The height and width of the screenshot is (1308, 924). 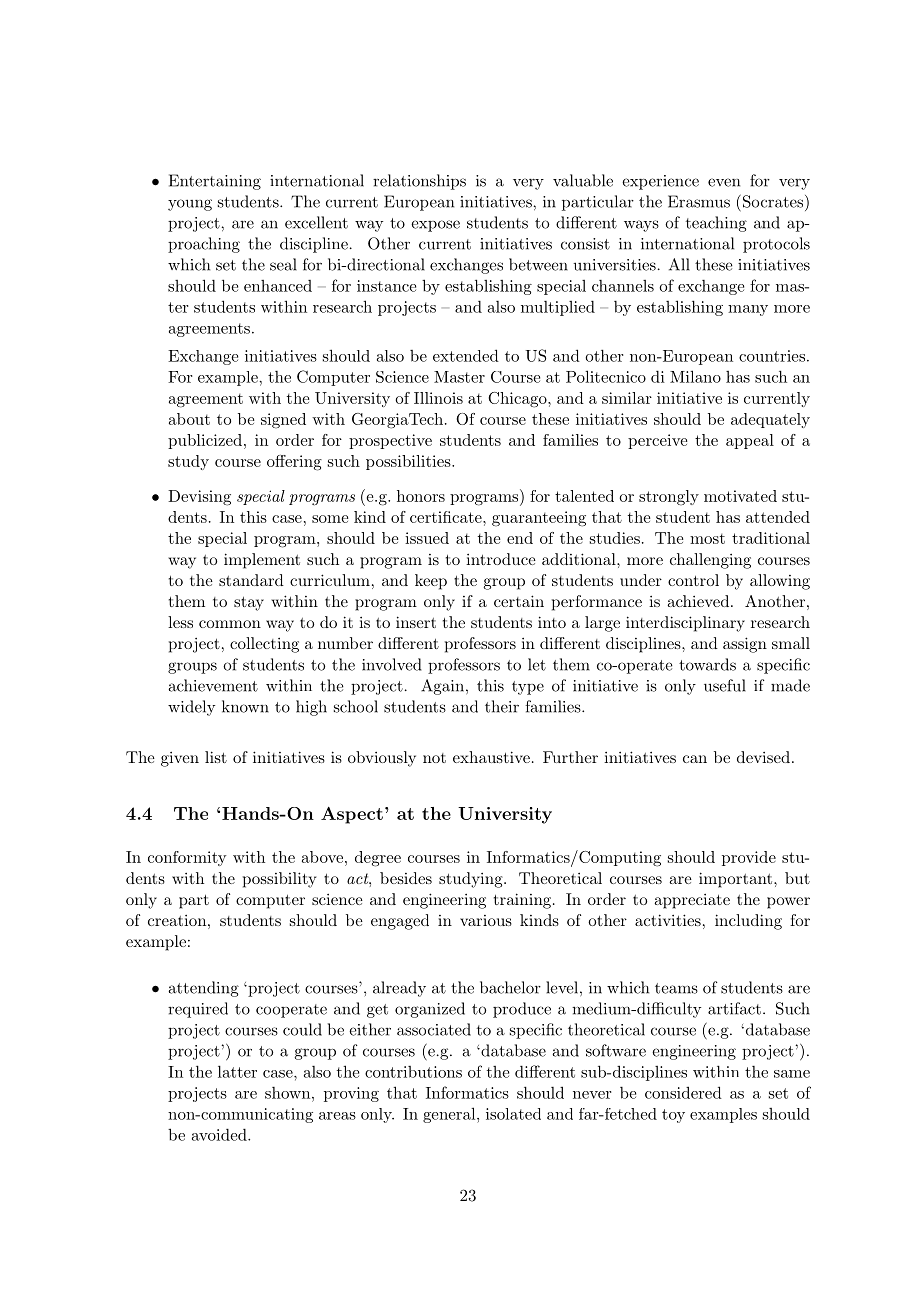 What do you see at coordinates (518, 400) in the screenshot?
I see `Chicago` at bounding box center [518, 400].
